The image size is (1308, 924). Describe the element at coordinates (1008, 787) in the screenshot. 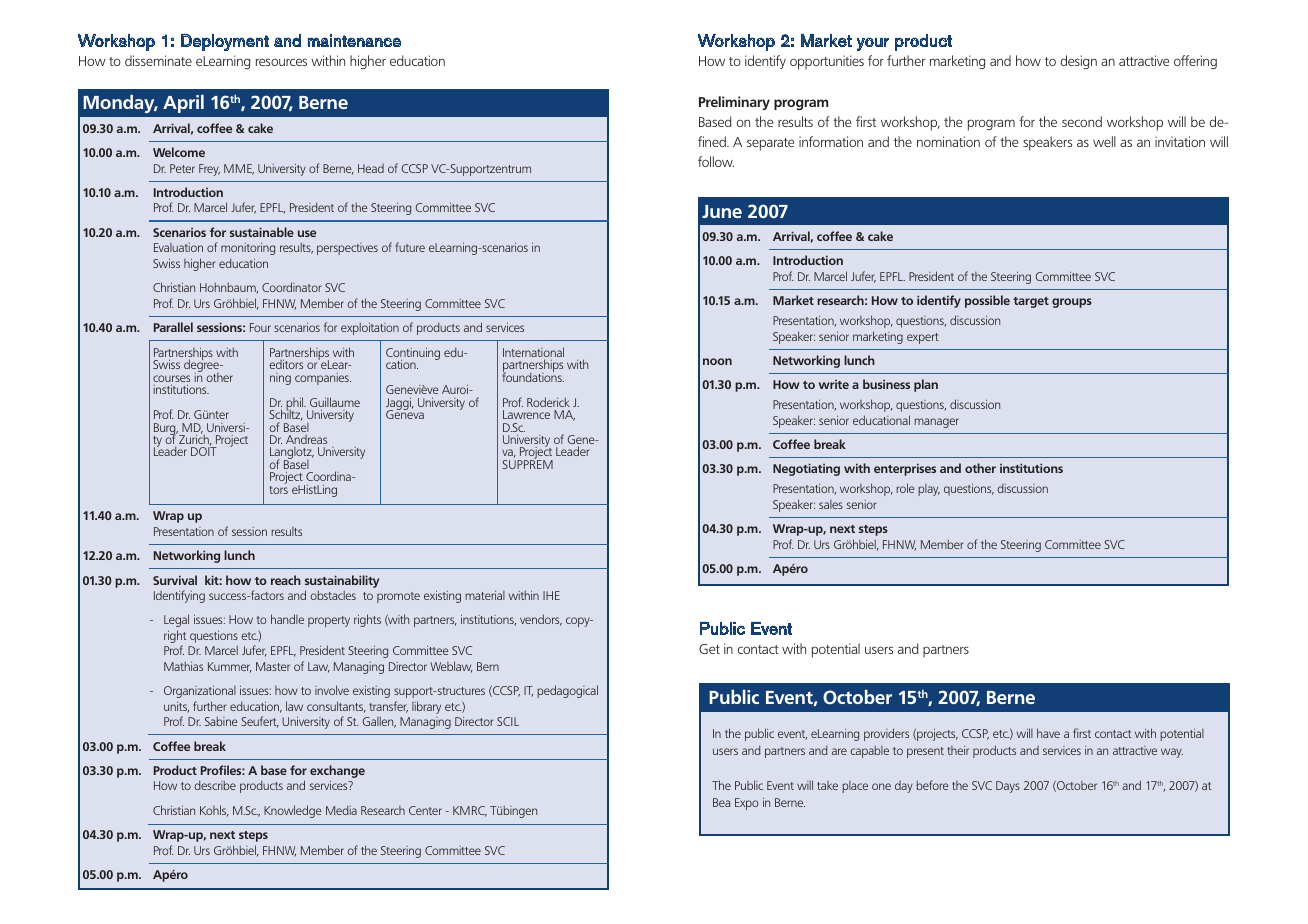

I see `Days` at that location.
